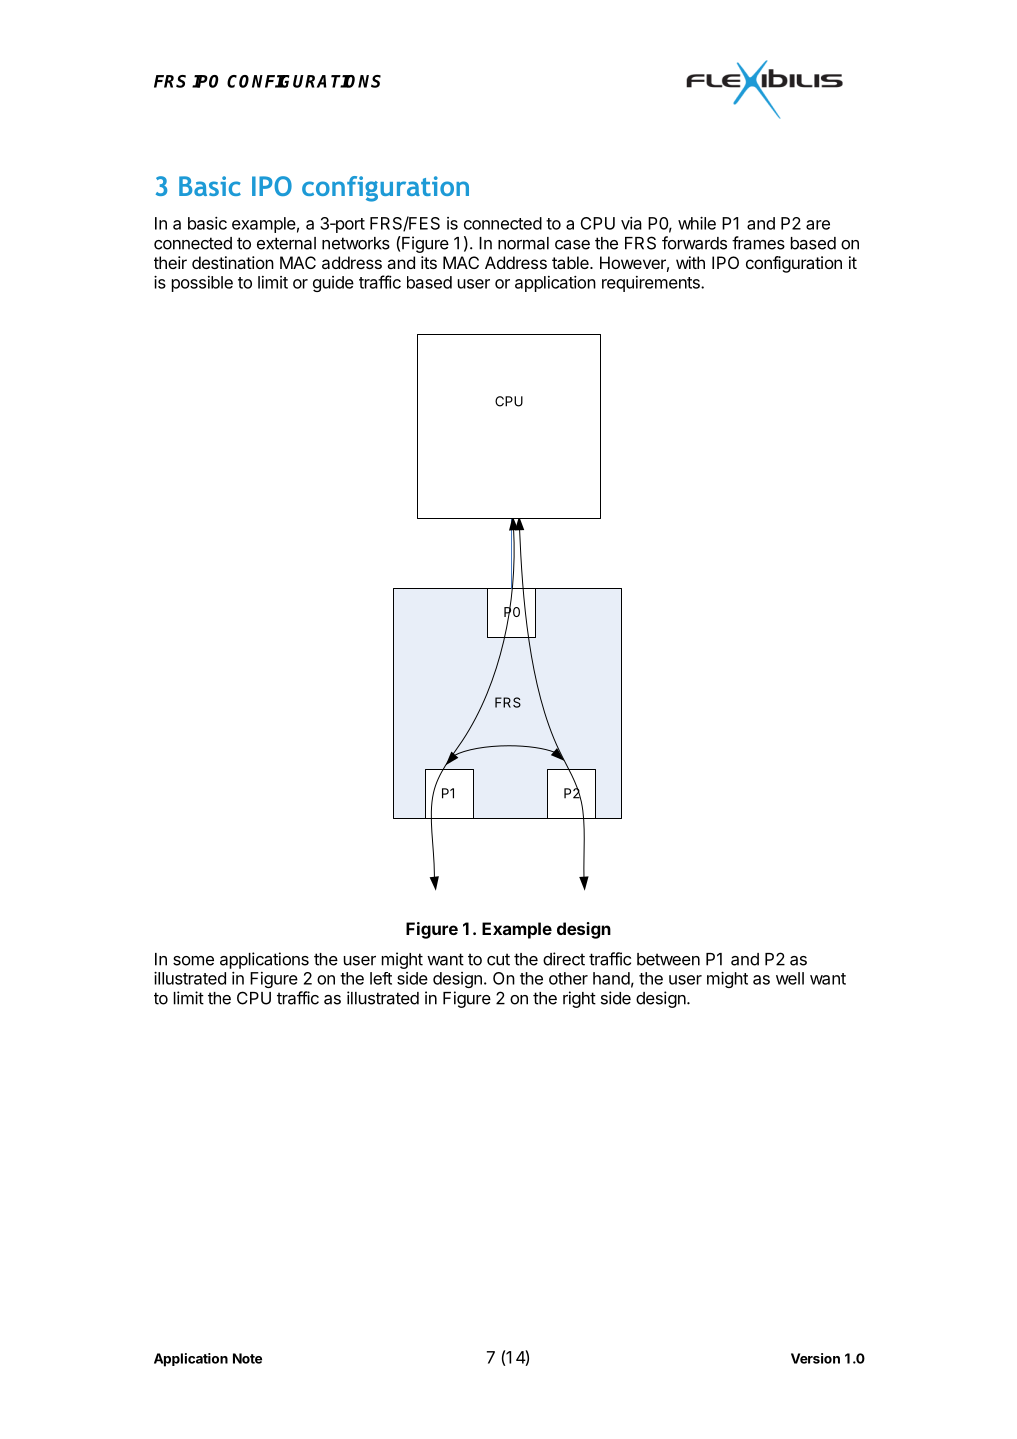 This document has height=1439, width=1017. Describe the element at coordinates (193, 961) in the document. I see `some` at that location.
